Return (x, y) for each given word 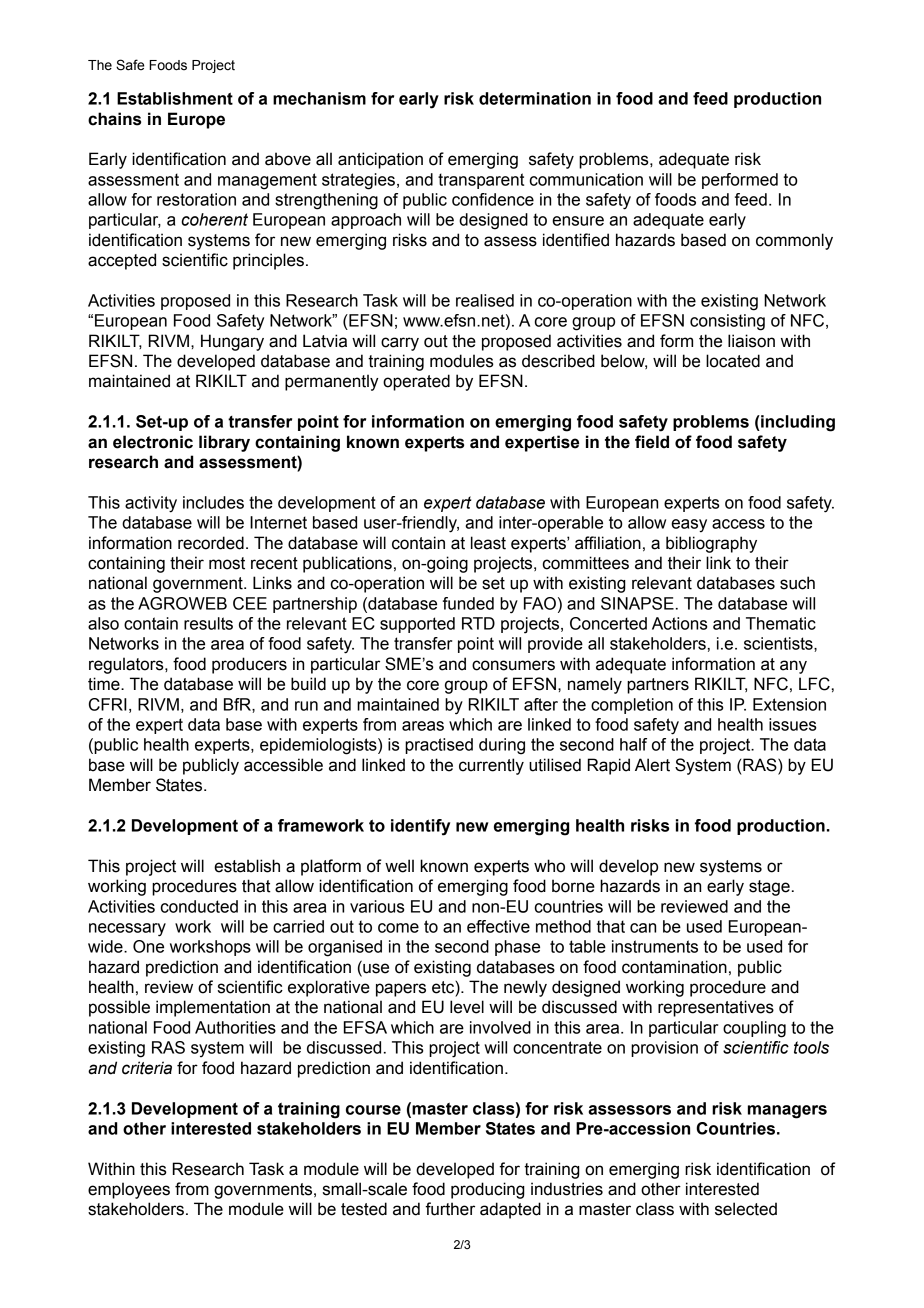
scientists (779, 644)
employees (129, 1190)
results (208, 623)
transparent (481, 181)
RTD (478, 623)
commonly (794, 241)
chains (114, 119)
